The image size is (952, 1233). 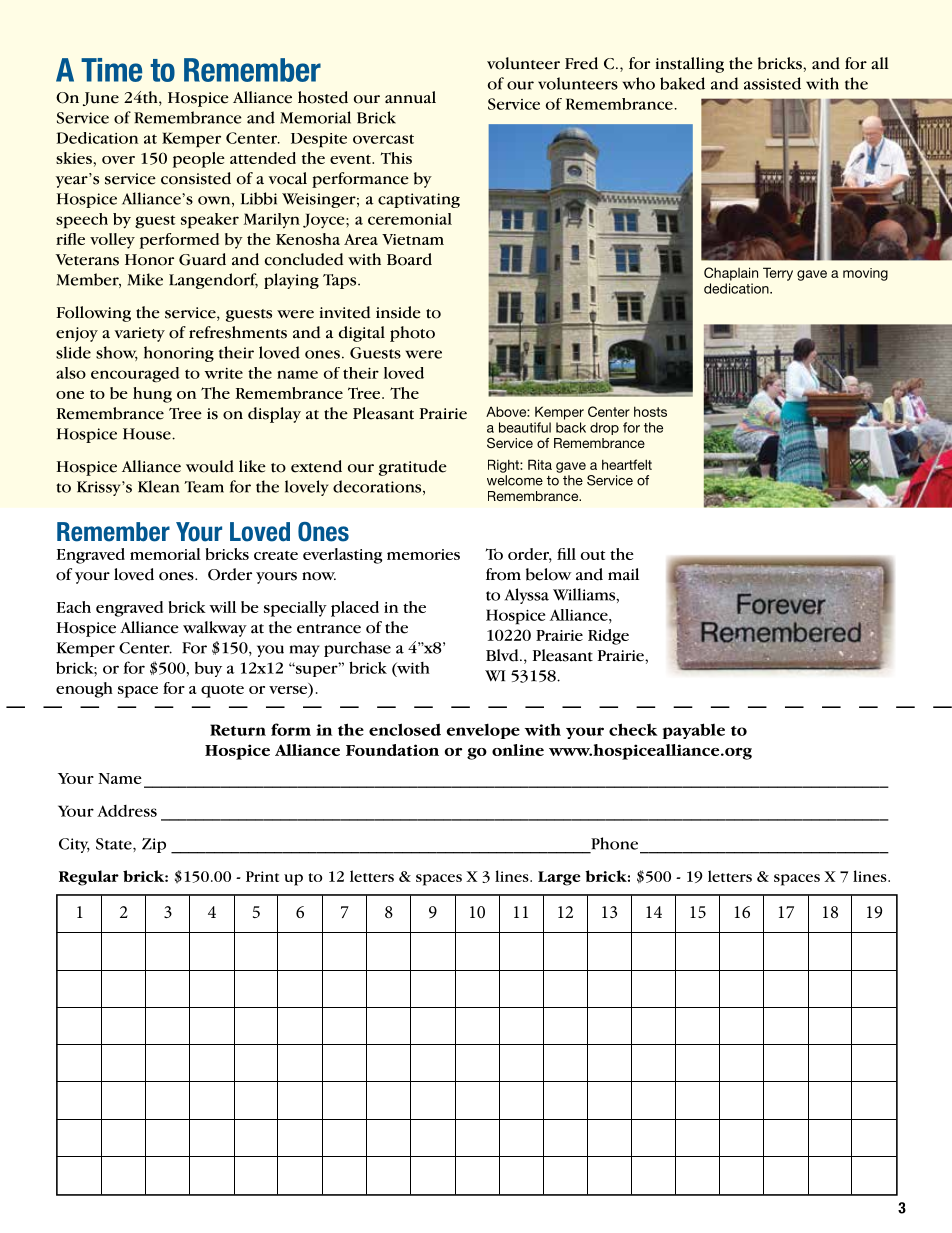 I want to click on annual, so click(x=410, y=97).
